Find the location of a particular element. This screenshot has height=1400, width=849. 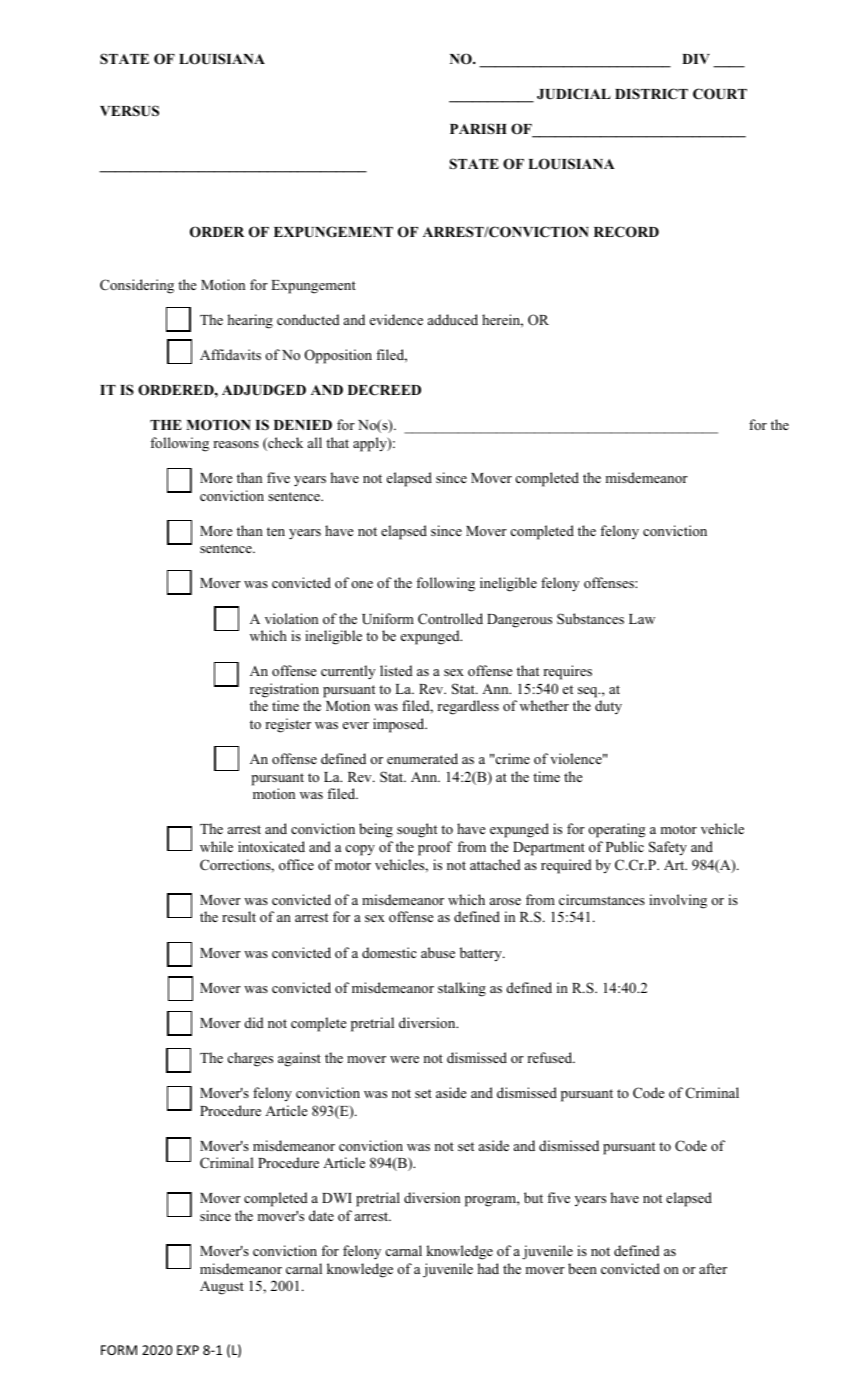

VERSUS is located at coordinates (129, 111).
